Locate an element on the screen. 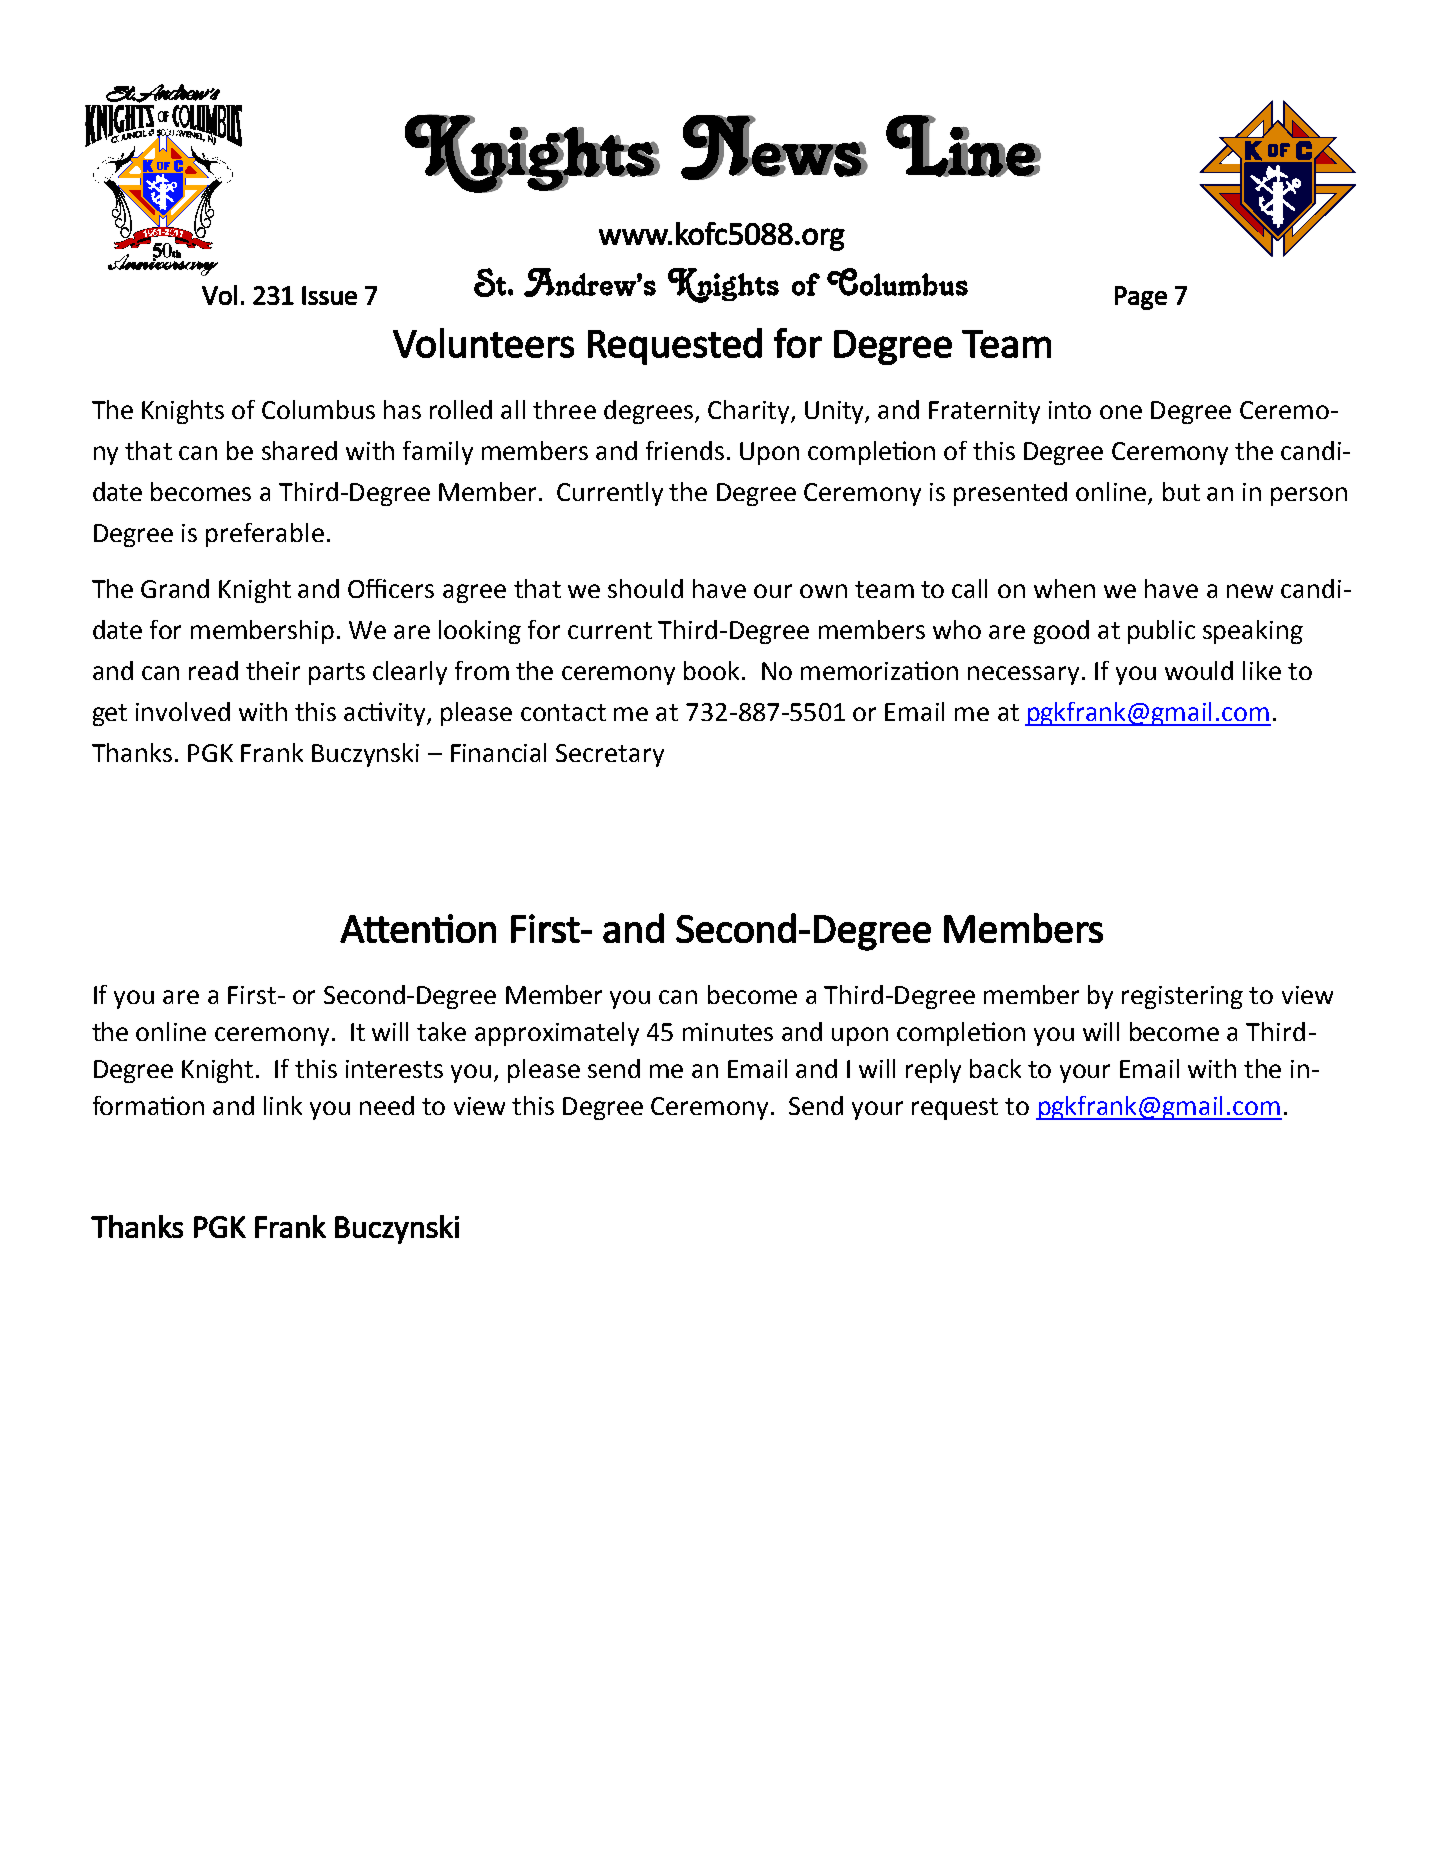 Image resolution: width=1442 pixels, height=1866 pixels. Page is located at coordinates (1141, 298).
